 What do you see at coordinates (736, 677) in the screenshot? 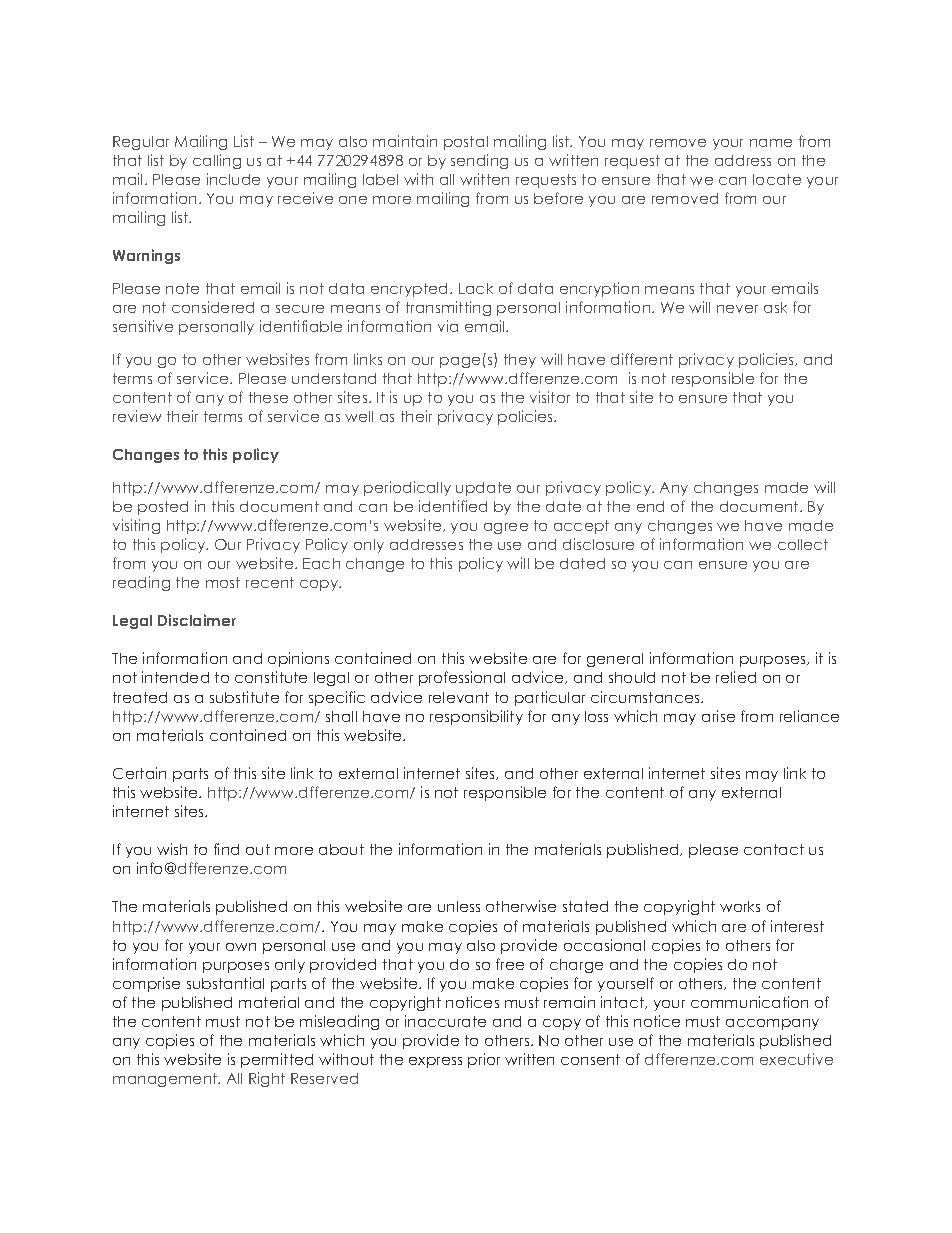
I see `relied` at bounding box center [736, 677].
